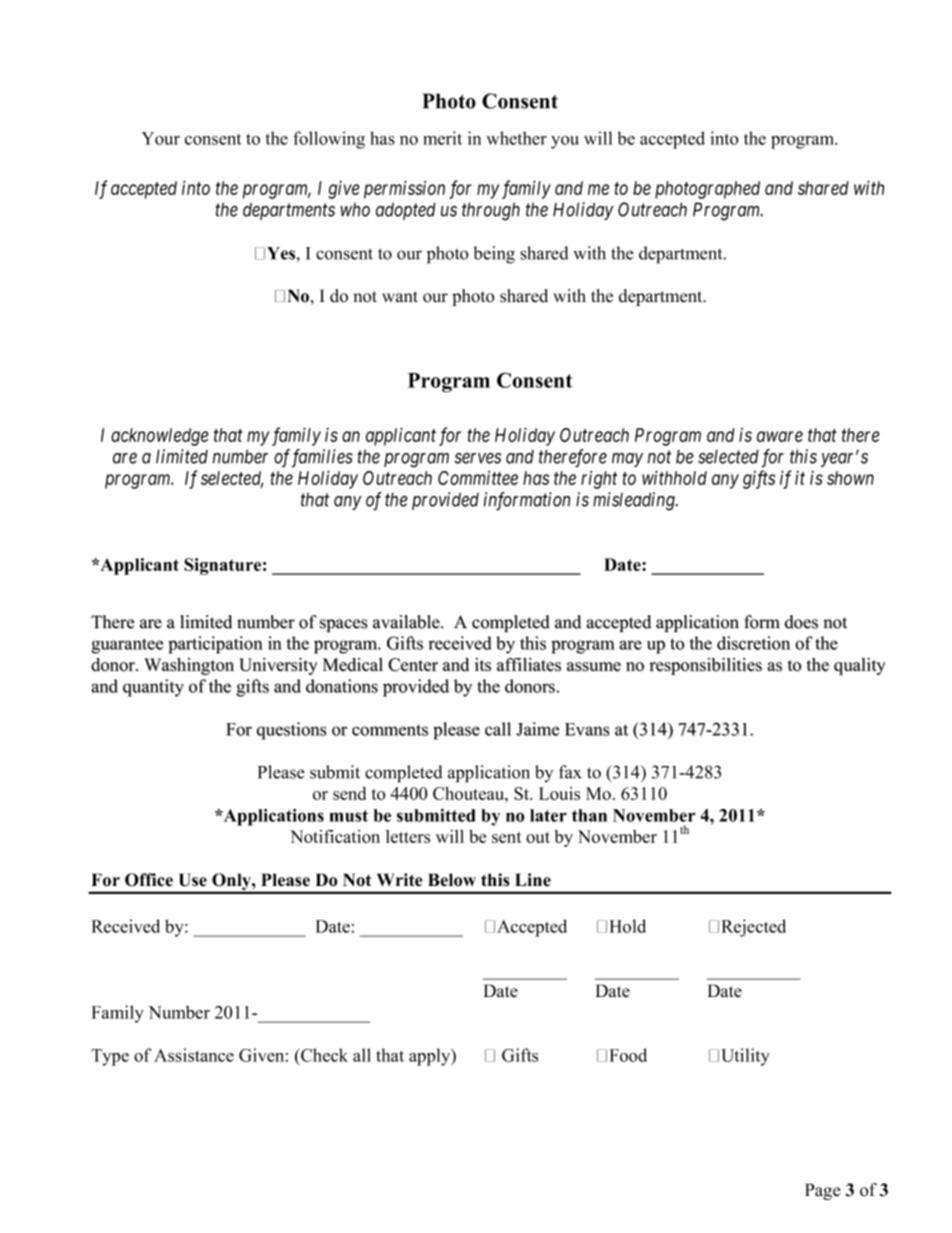 This screenshot has width=952, height=1233. What do you see at coordinates (323, 1055) in the screenshot?
I see `Check` at bounding box center [323, 1055].
